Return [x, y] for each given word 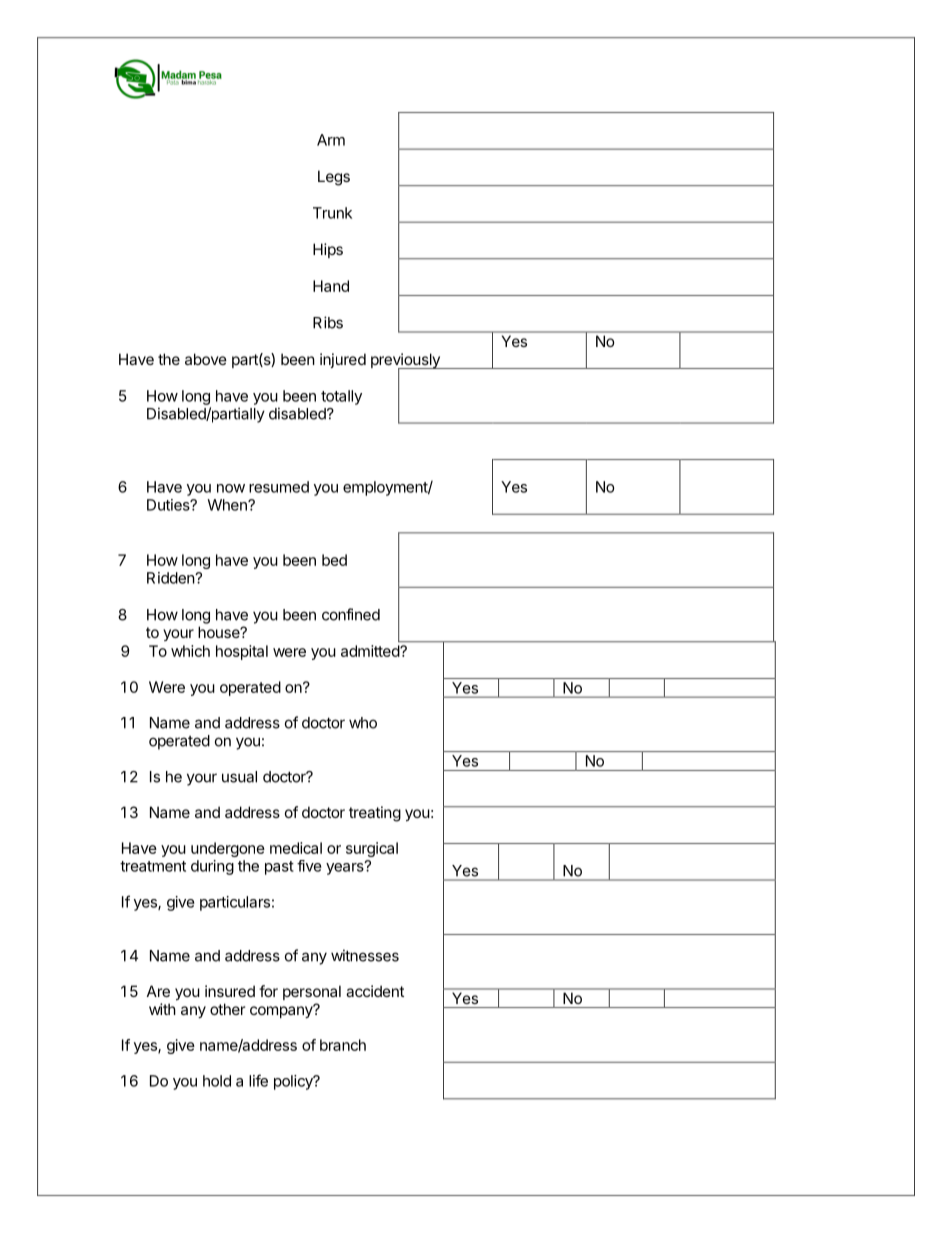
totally [341, 397]
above [206, 359]
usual [239, 777]
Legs [334, 178]
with [162, 1009]
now [231, 488]
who [363, 723]
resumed [279, 487]
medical [296, 848]
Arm [331, 140]
